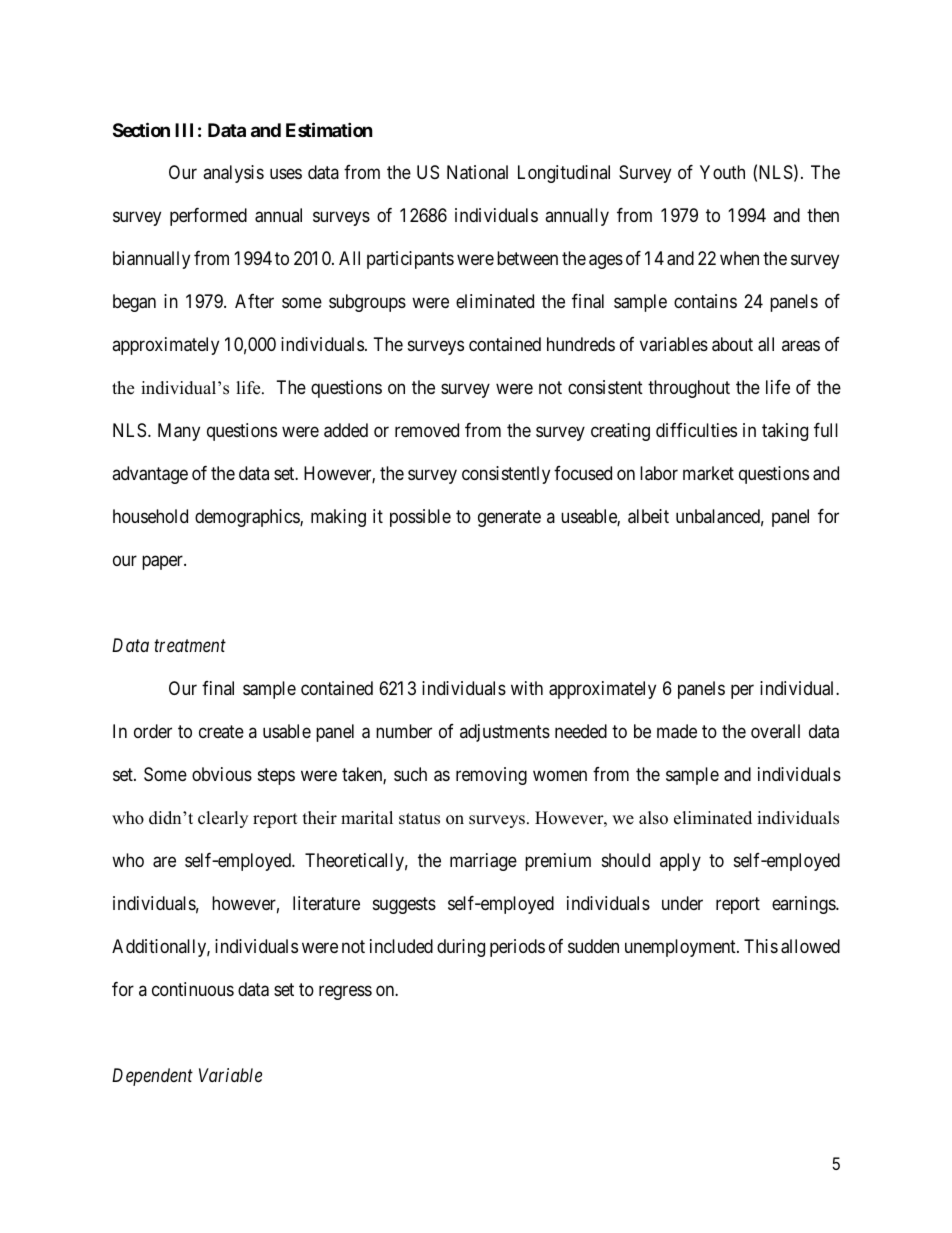  Describe the element at coordinates (722, 172) in the image. I see `Youth` at that location.
